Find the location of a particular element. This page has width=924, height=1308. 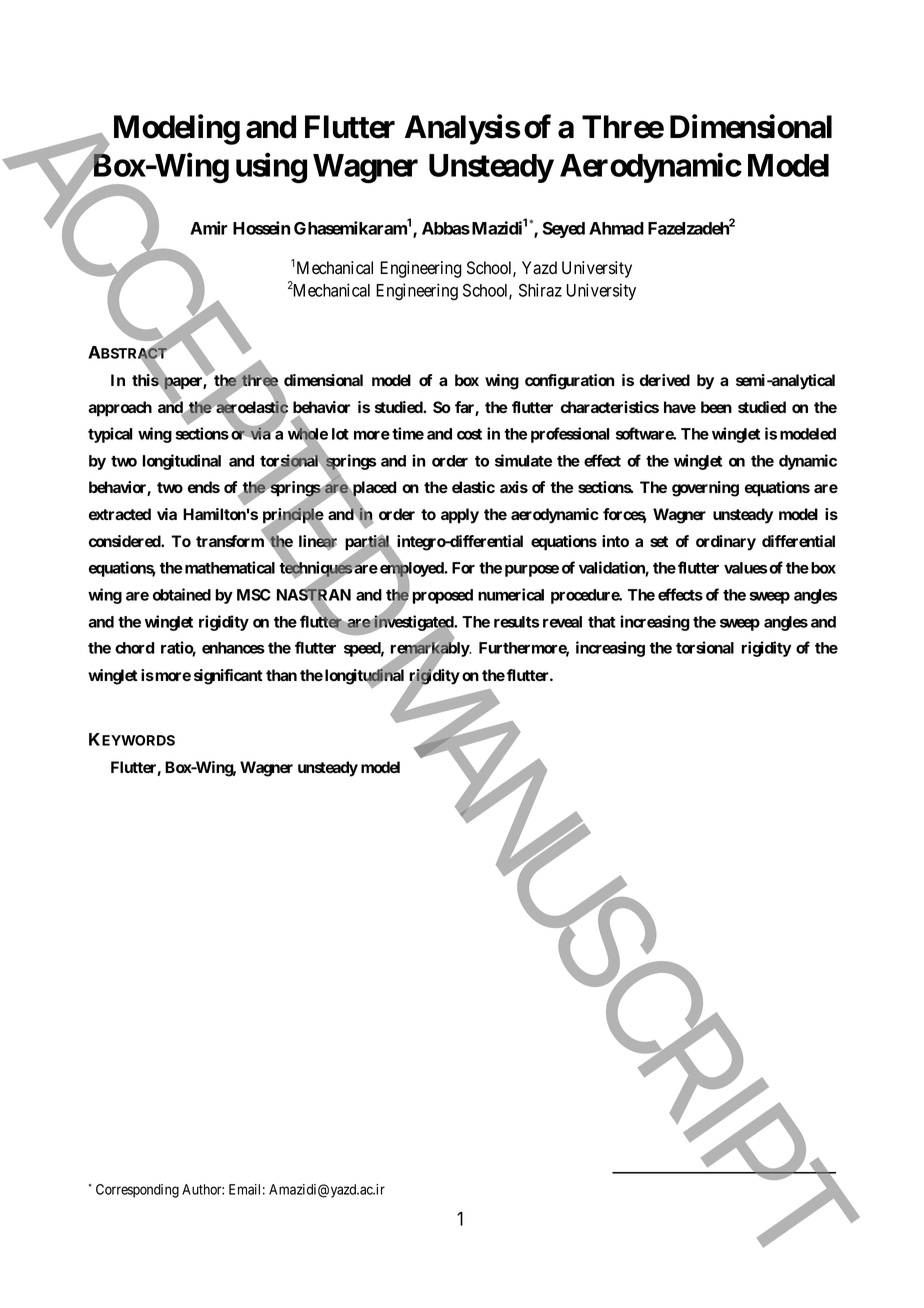

Shiraz is located at coordinates (540, 290).
